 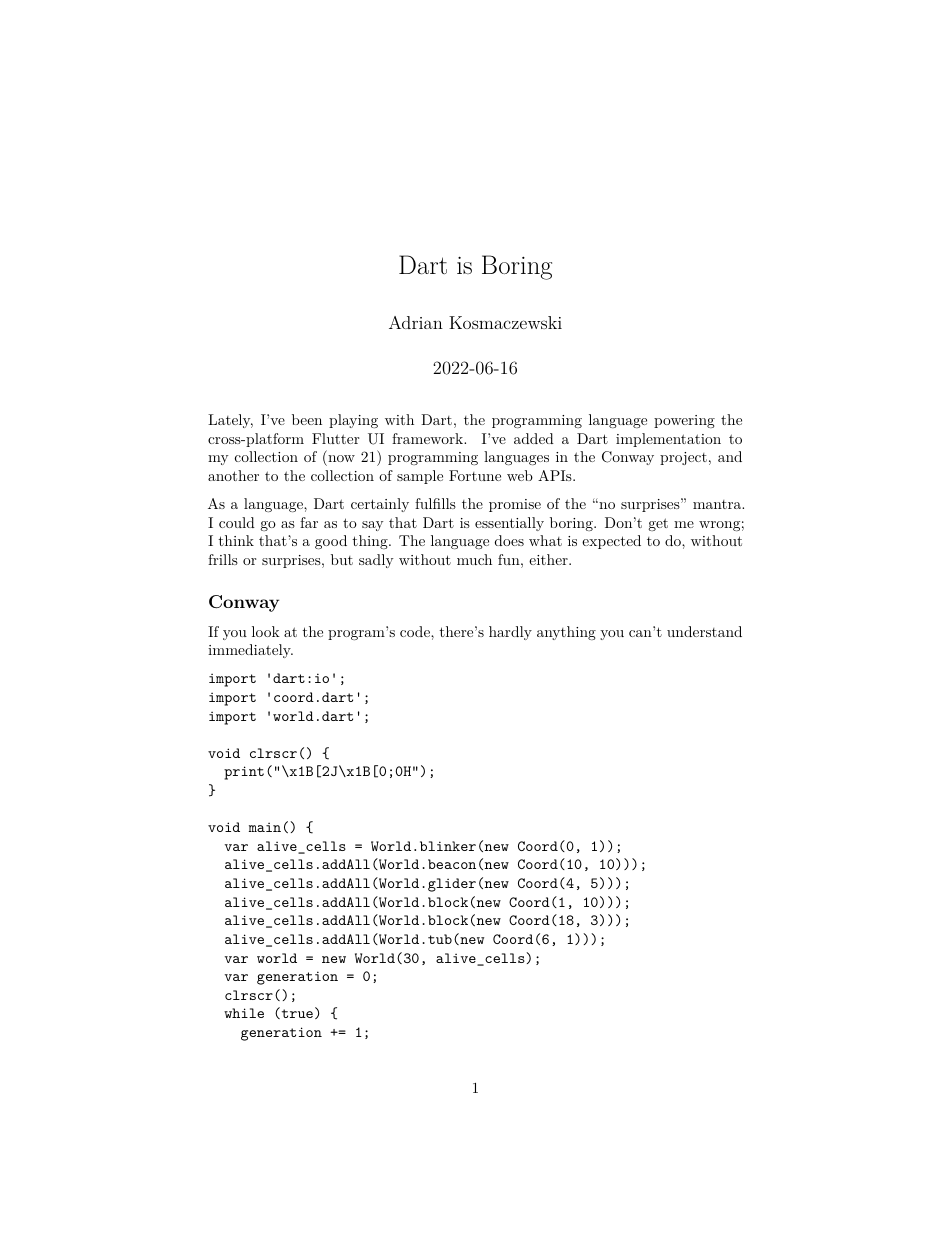 What do you see at coordinates (684, 421) in the page?
I see `powering` at bounding box center [684, 421].
